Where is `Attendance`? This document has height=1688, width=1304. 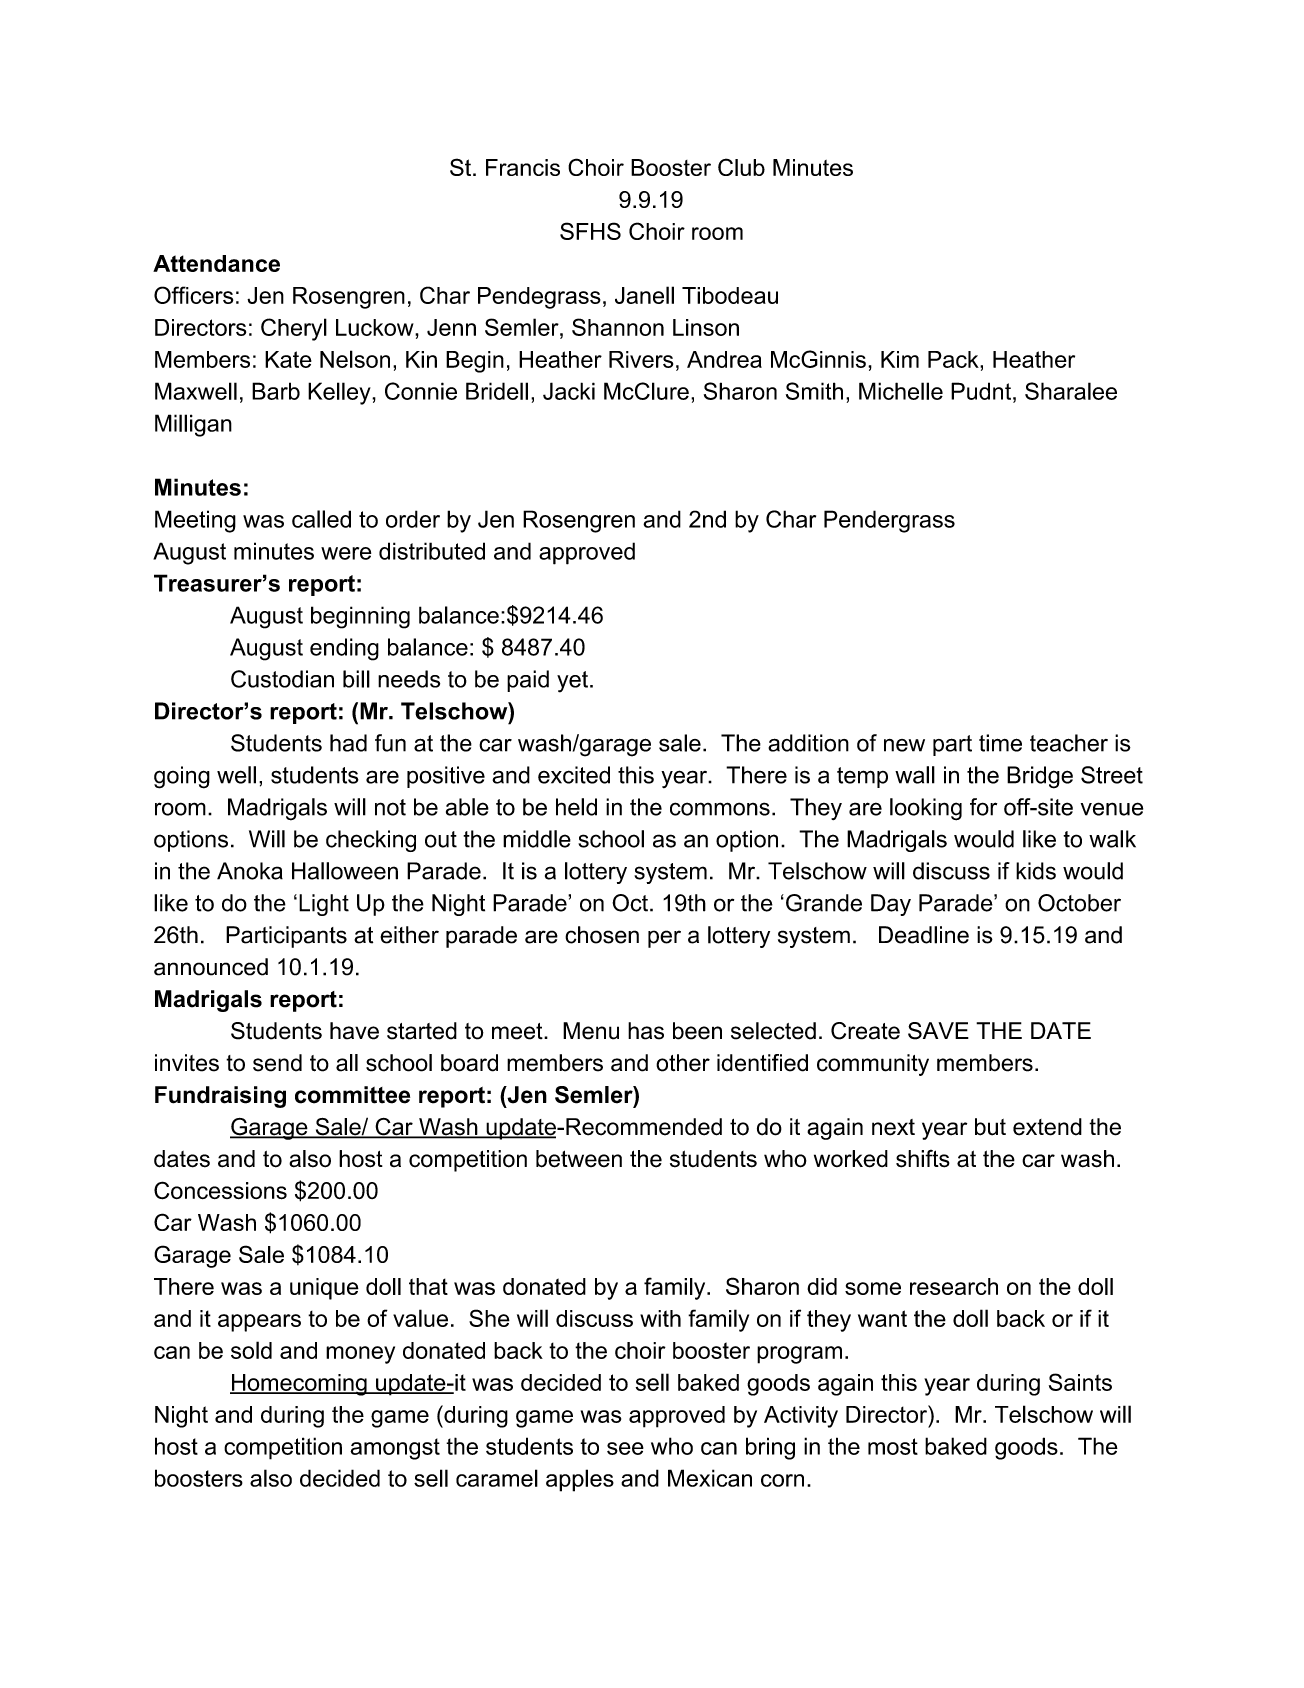 Attendance is located at coordinates (216, 263).
